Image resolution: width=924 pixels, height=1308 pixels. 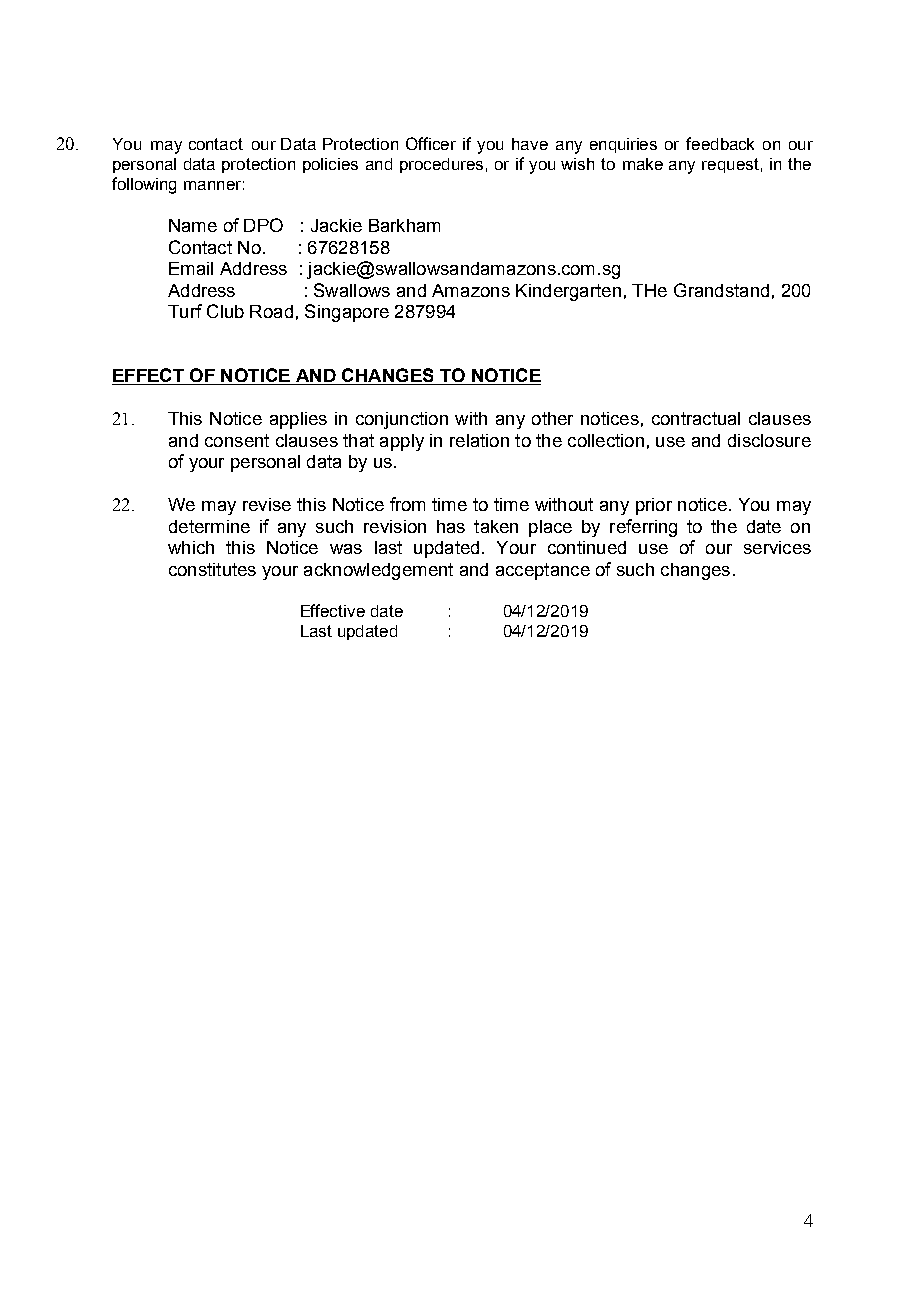 What do you see at coordinates (441, 165) in the image?
I see `procedures` at bounding box center [441, 165].
